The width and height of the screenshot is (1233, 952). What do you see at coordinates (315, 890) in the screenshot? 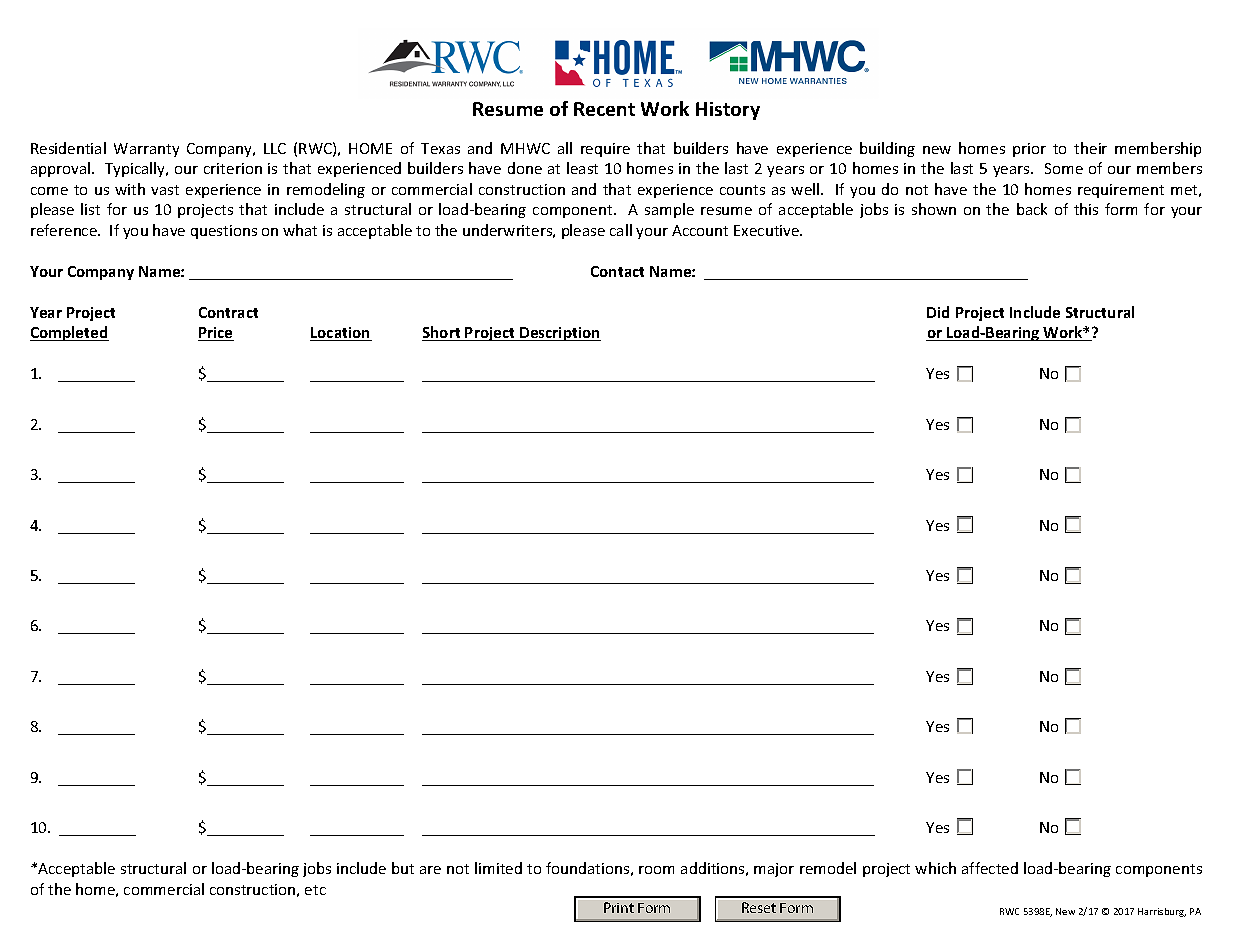
I see `etc` at bounding box center [315, 890].
